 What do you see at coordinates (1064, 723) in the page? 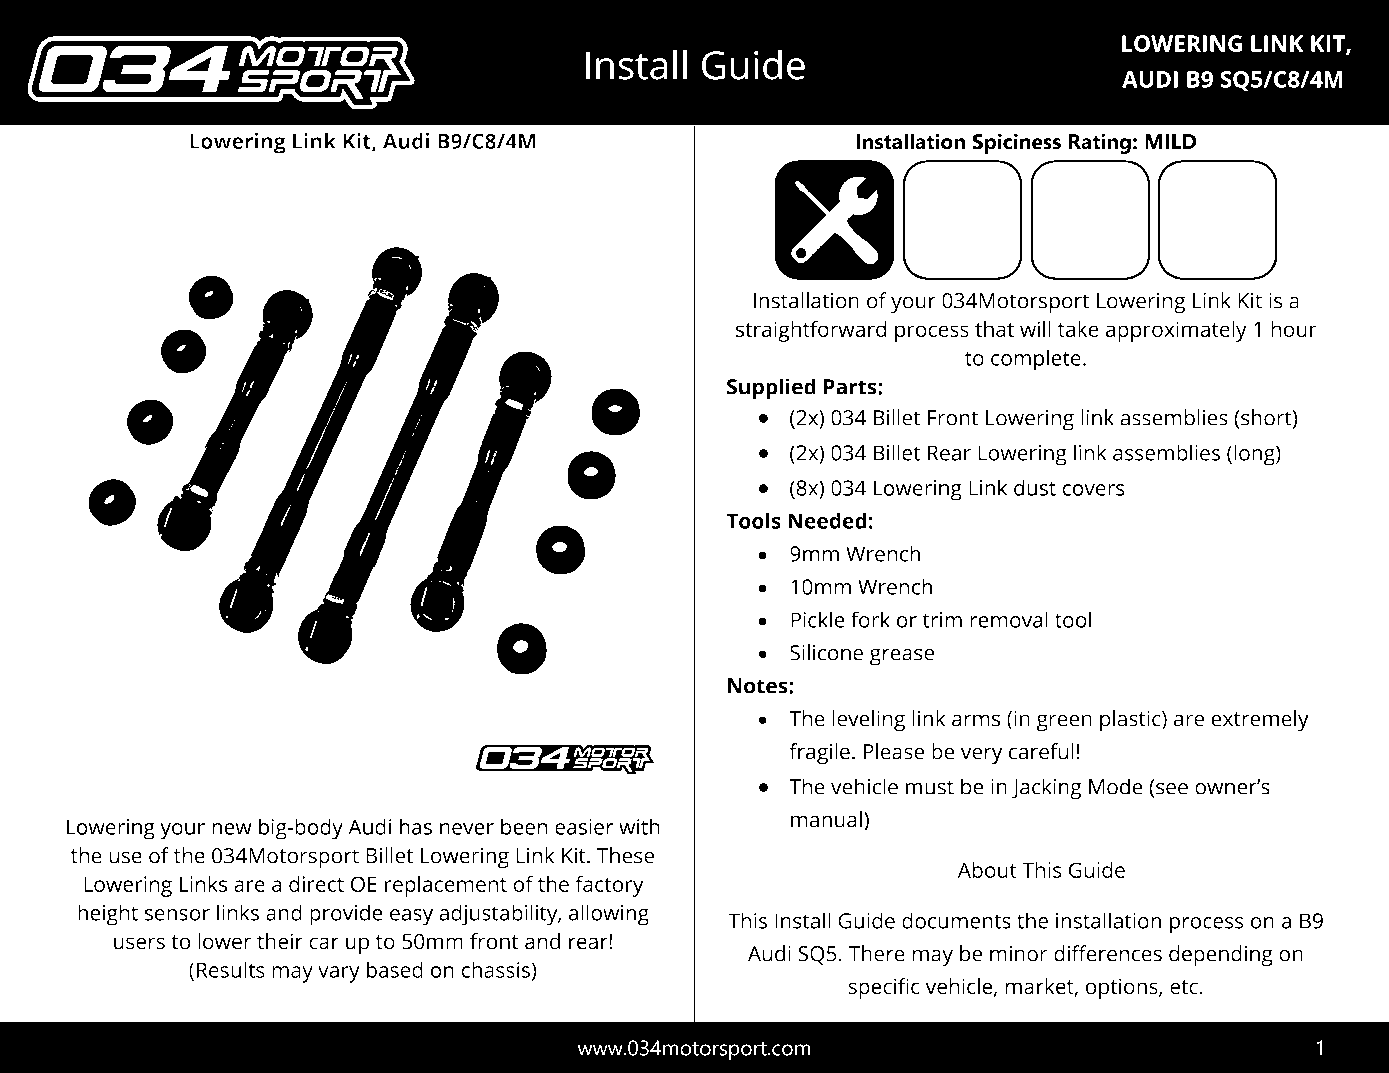
I see `green` at bounding box center [1064, 723].
